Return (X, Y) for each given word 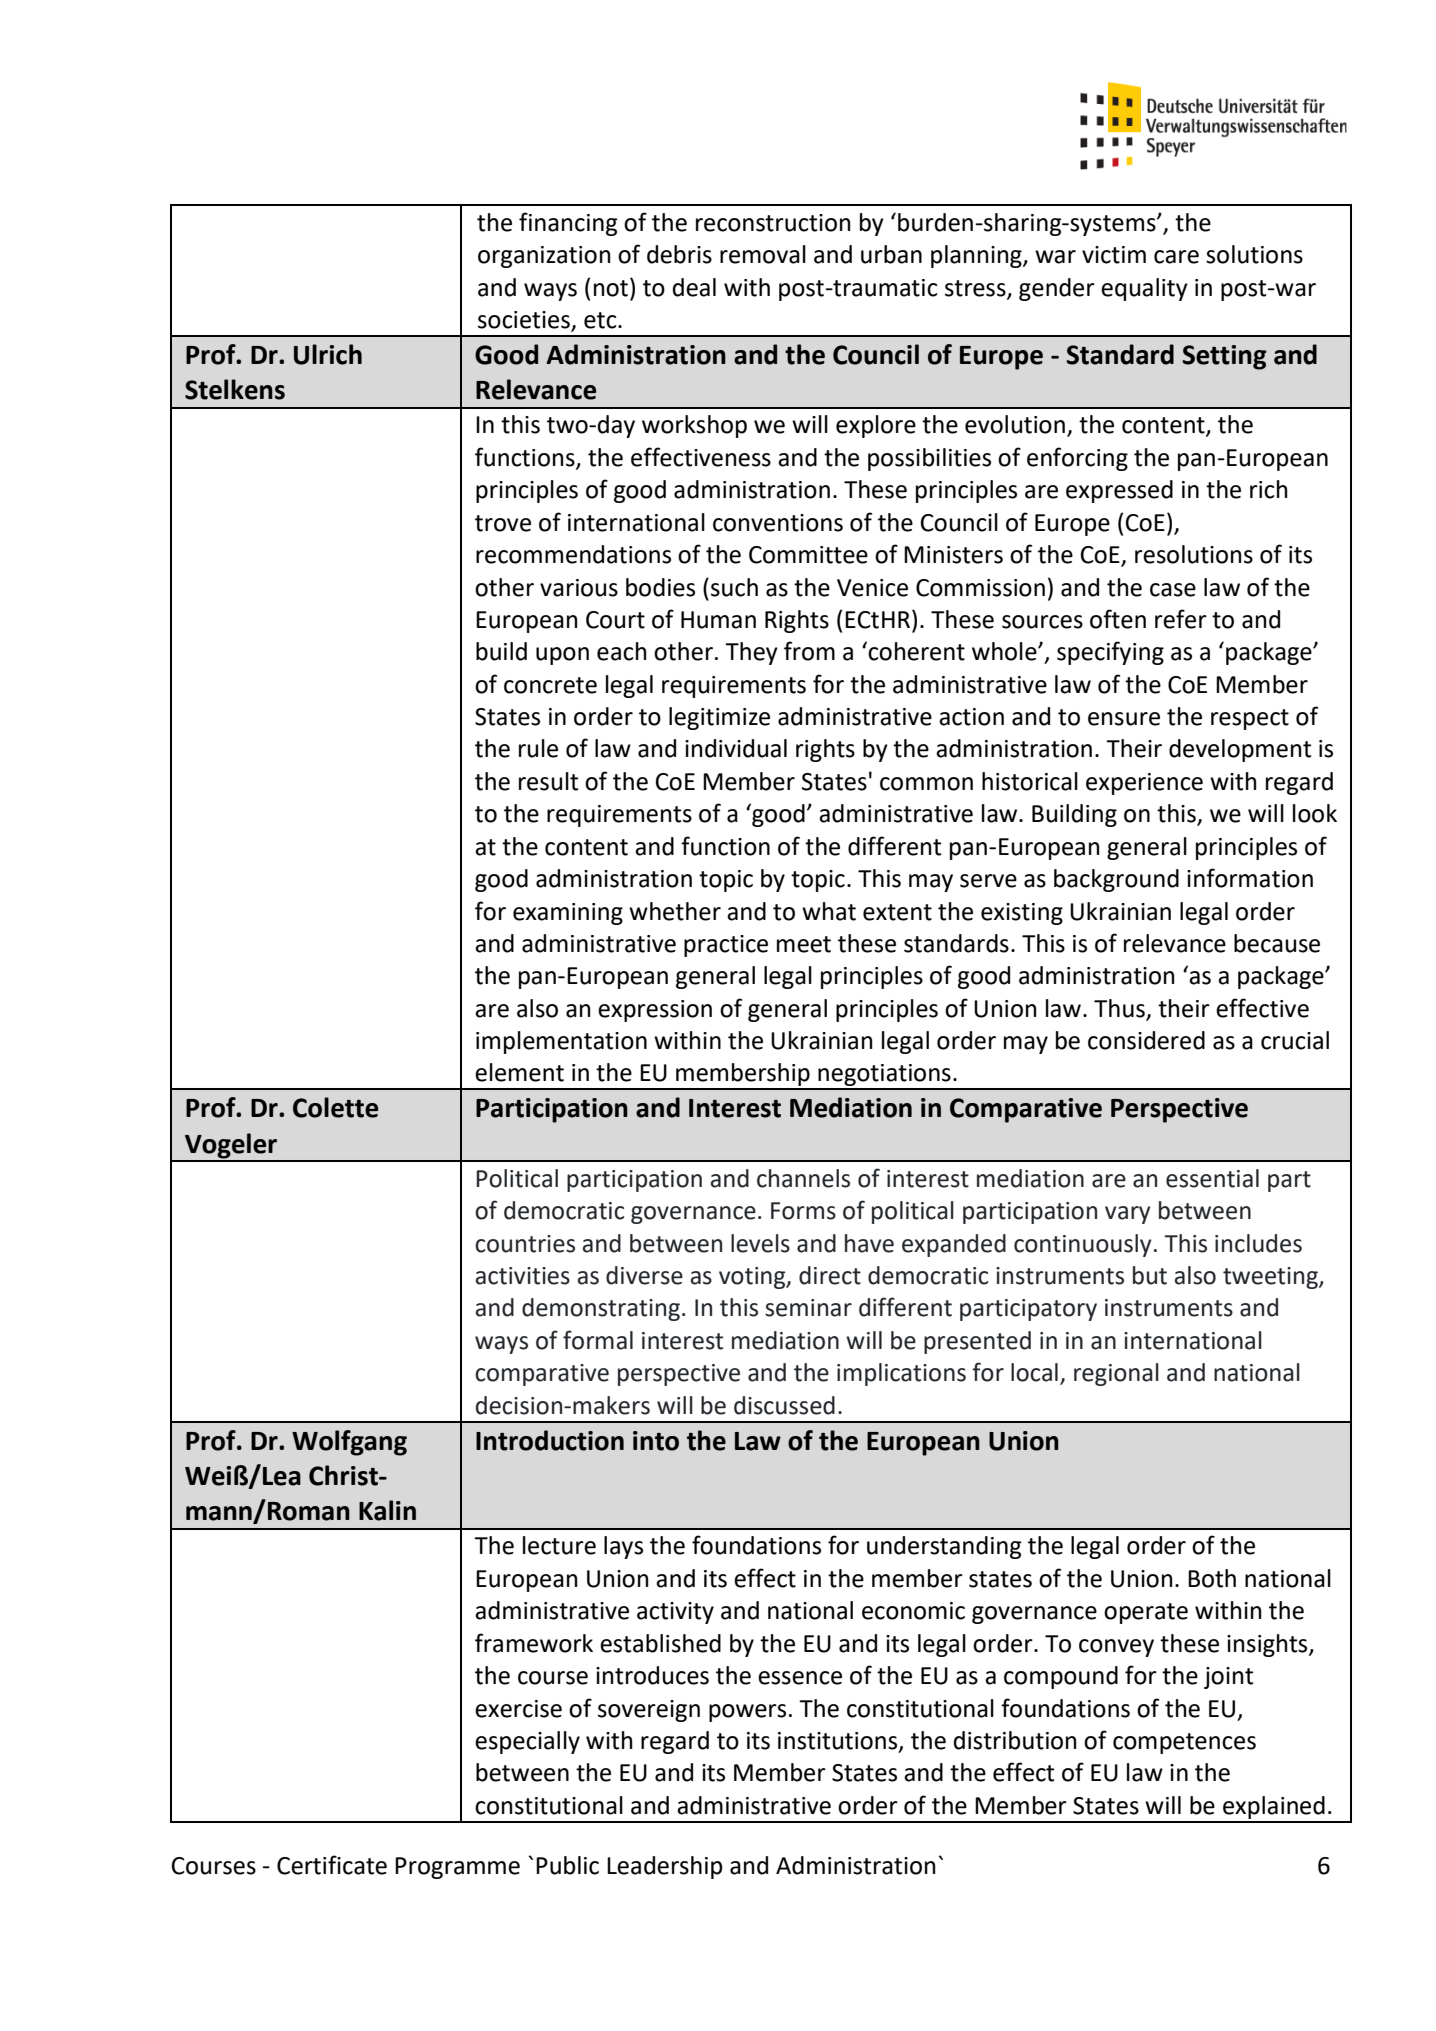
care (1176, 257)
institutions (839, 1742)
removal (763, 254)
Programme (457, 1868)
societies (525, 321)
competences (1184, 1743)
